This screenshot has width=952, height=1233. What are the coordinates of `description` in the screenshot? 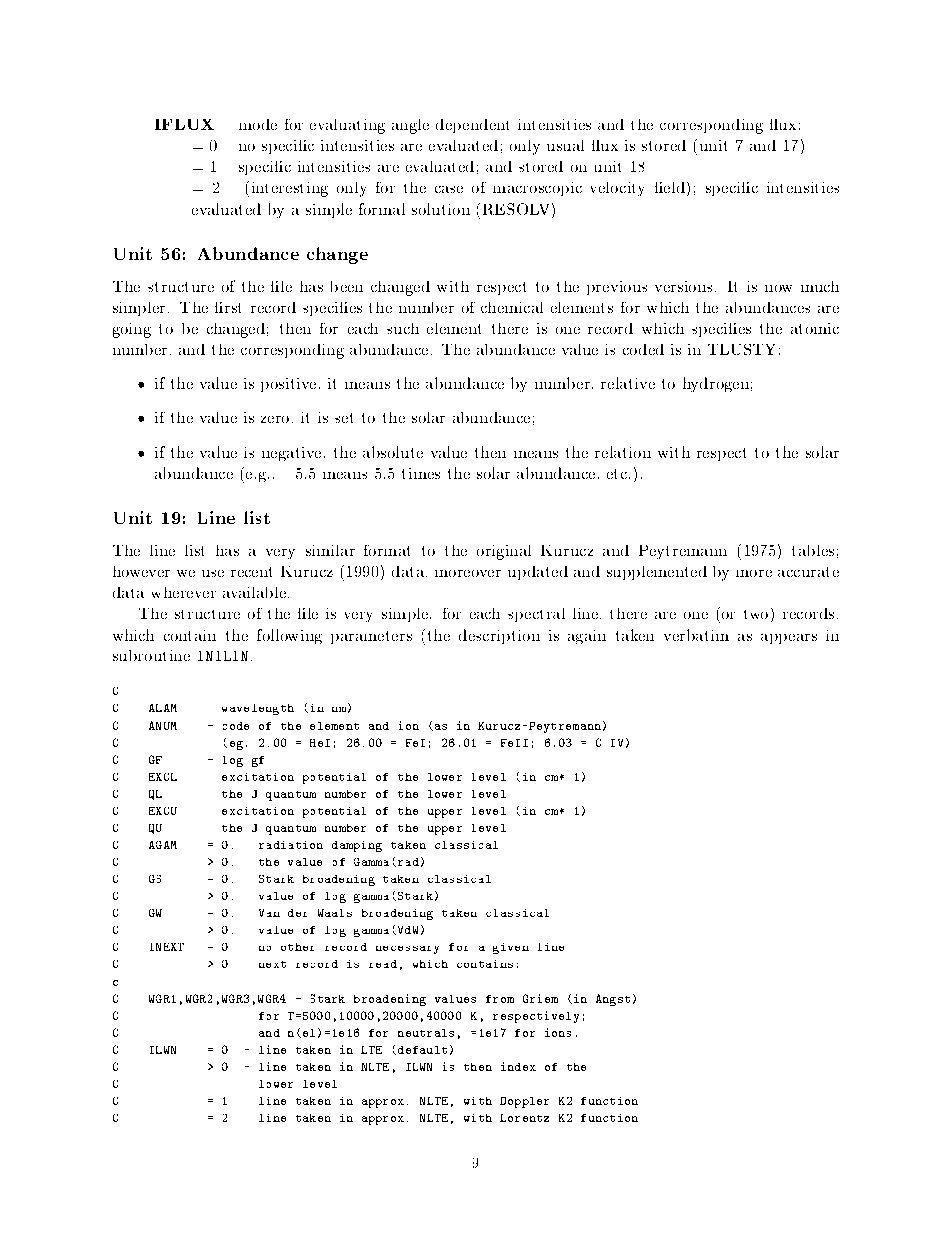 It's located at (499, 636).
